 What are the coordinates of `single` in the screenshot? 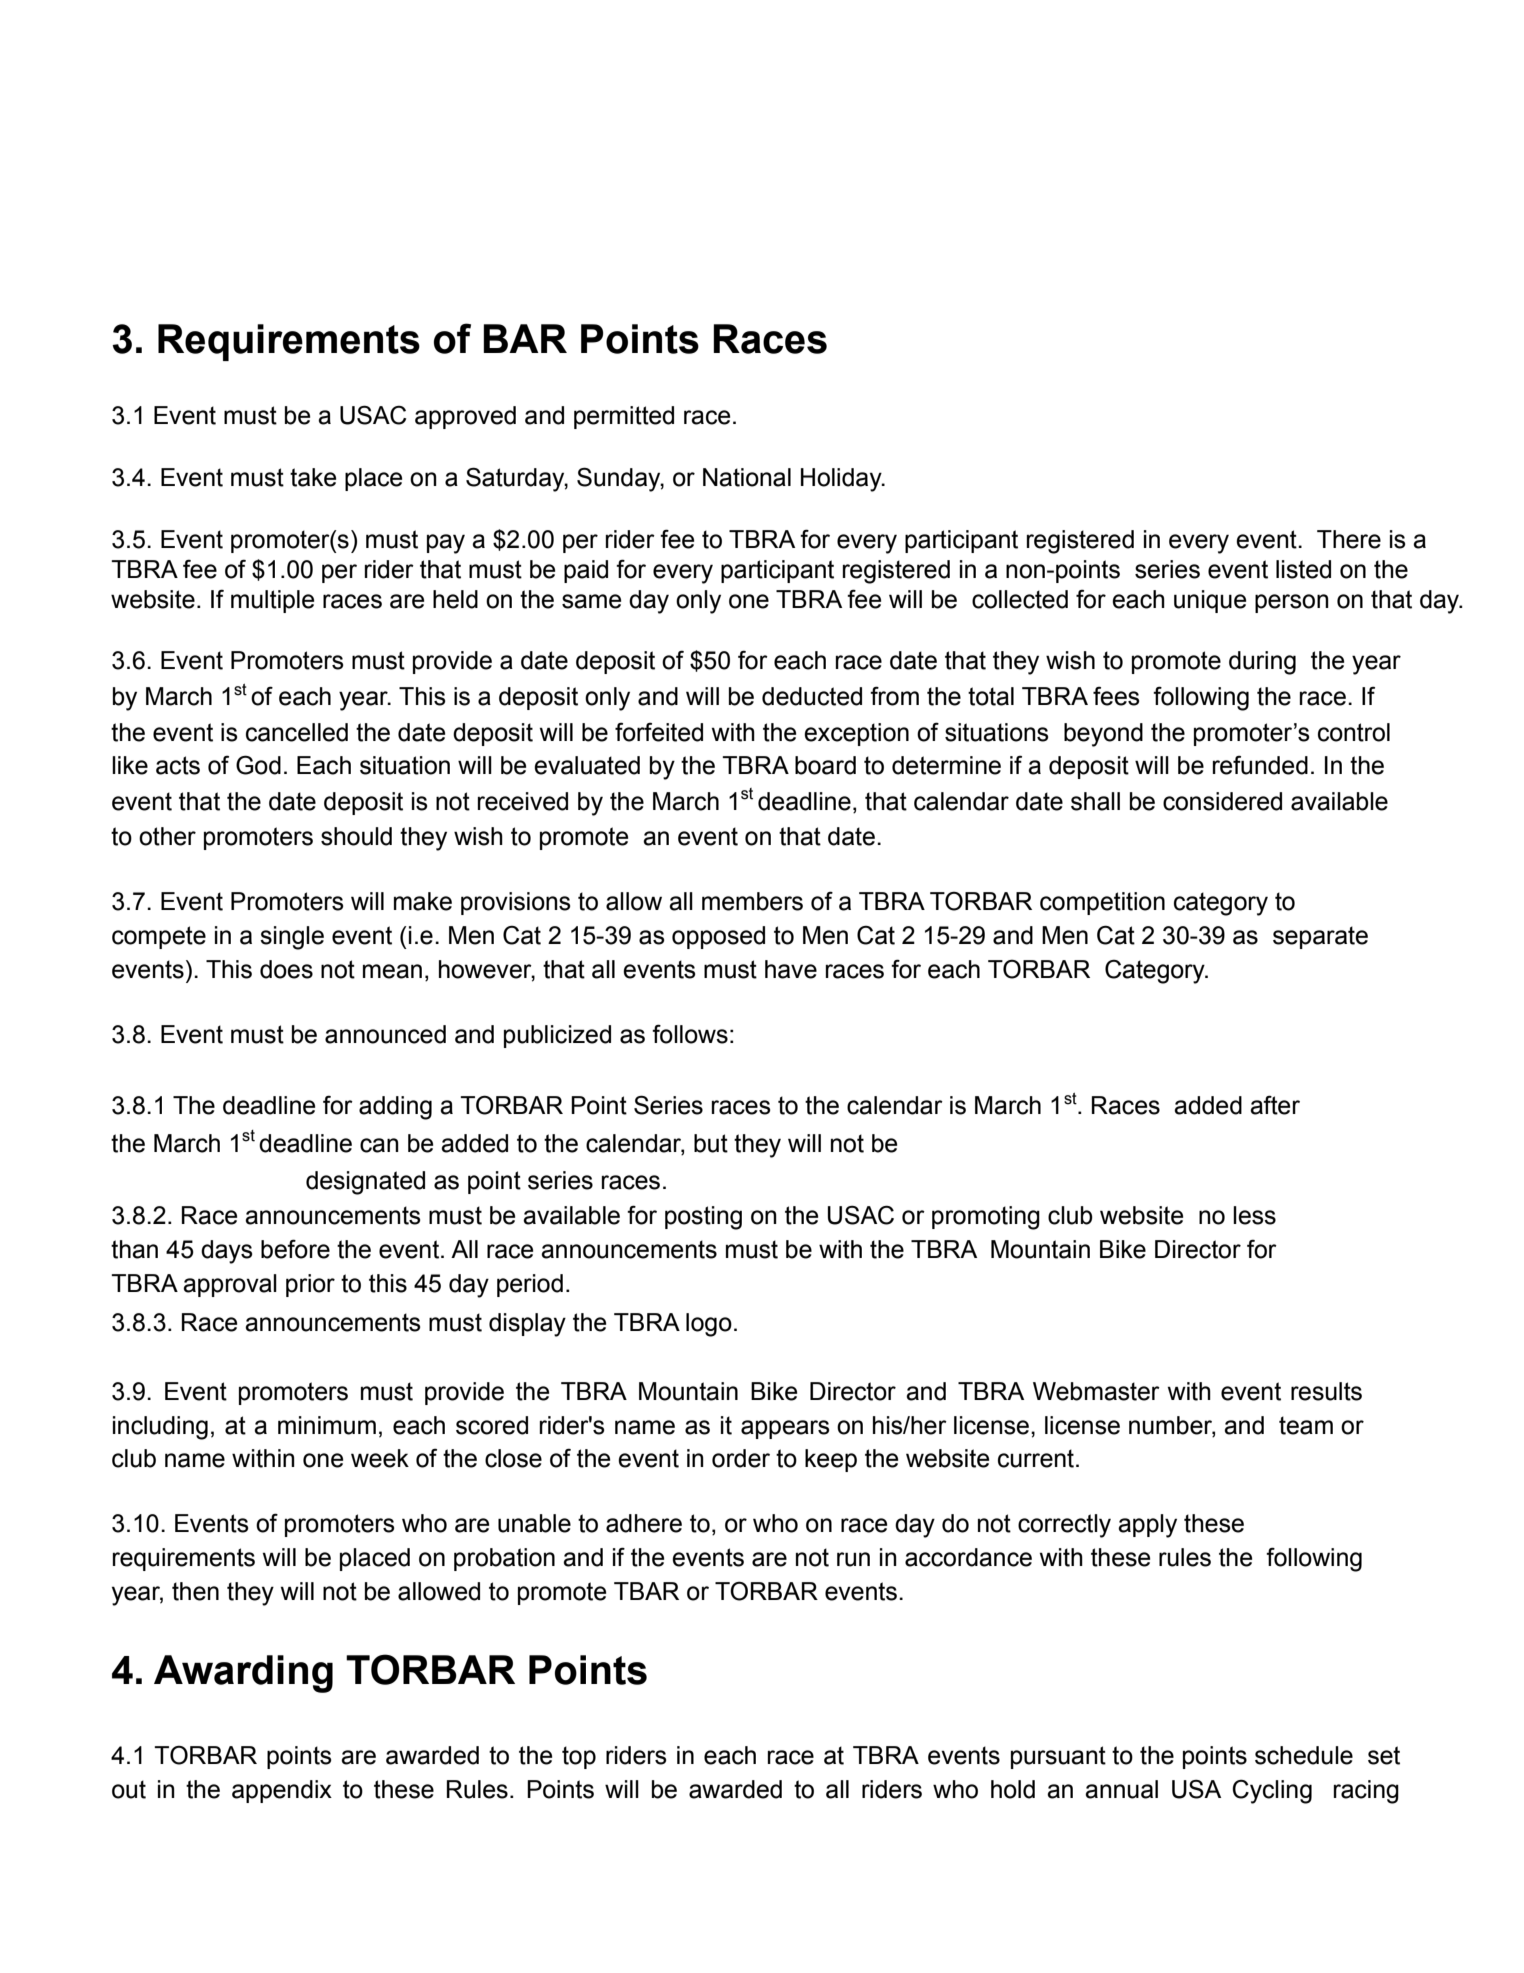 It's located at (292, 938).
